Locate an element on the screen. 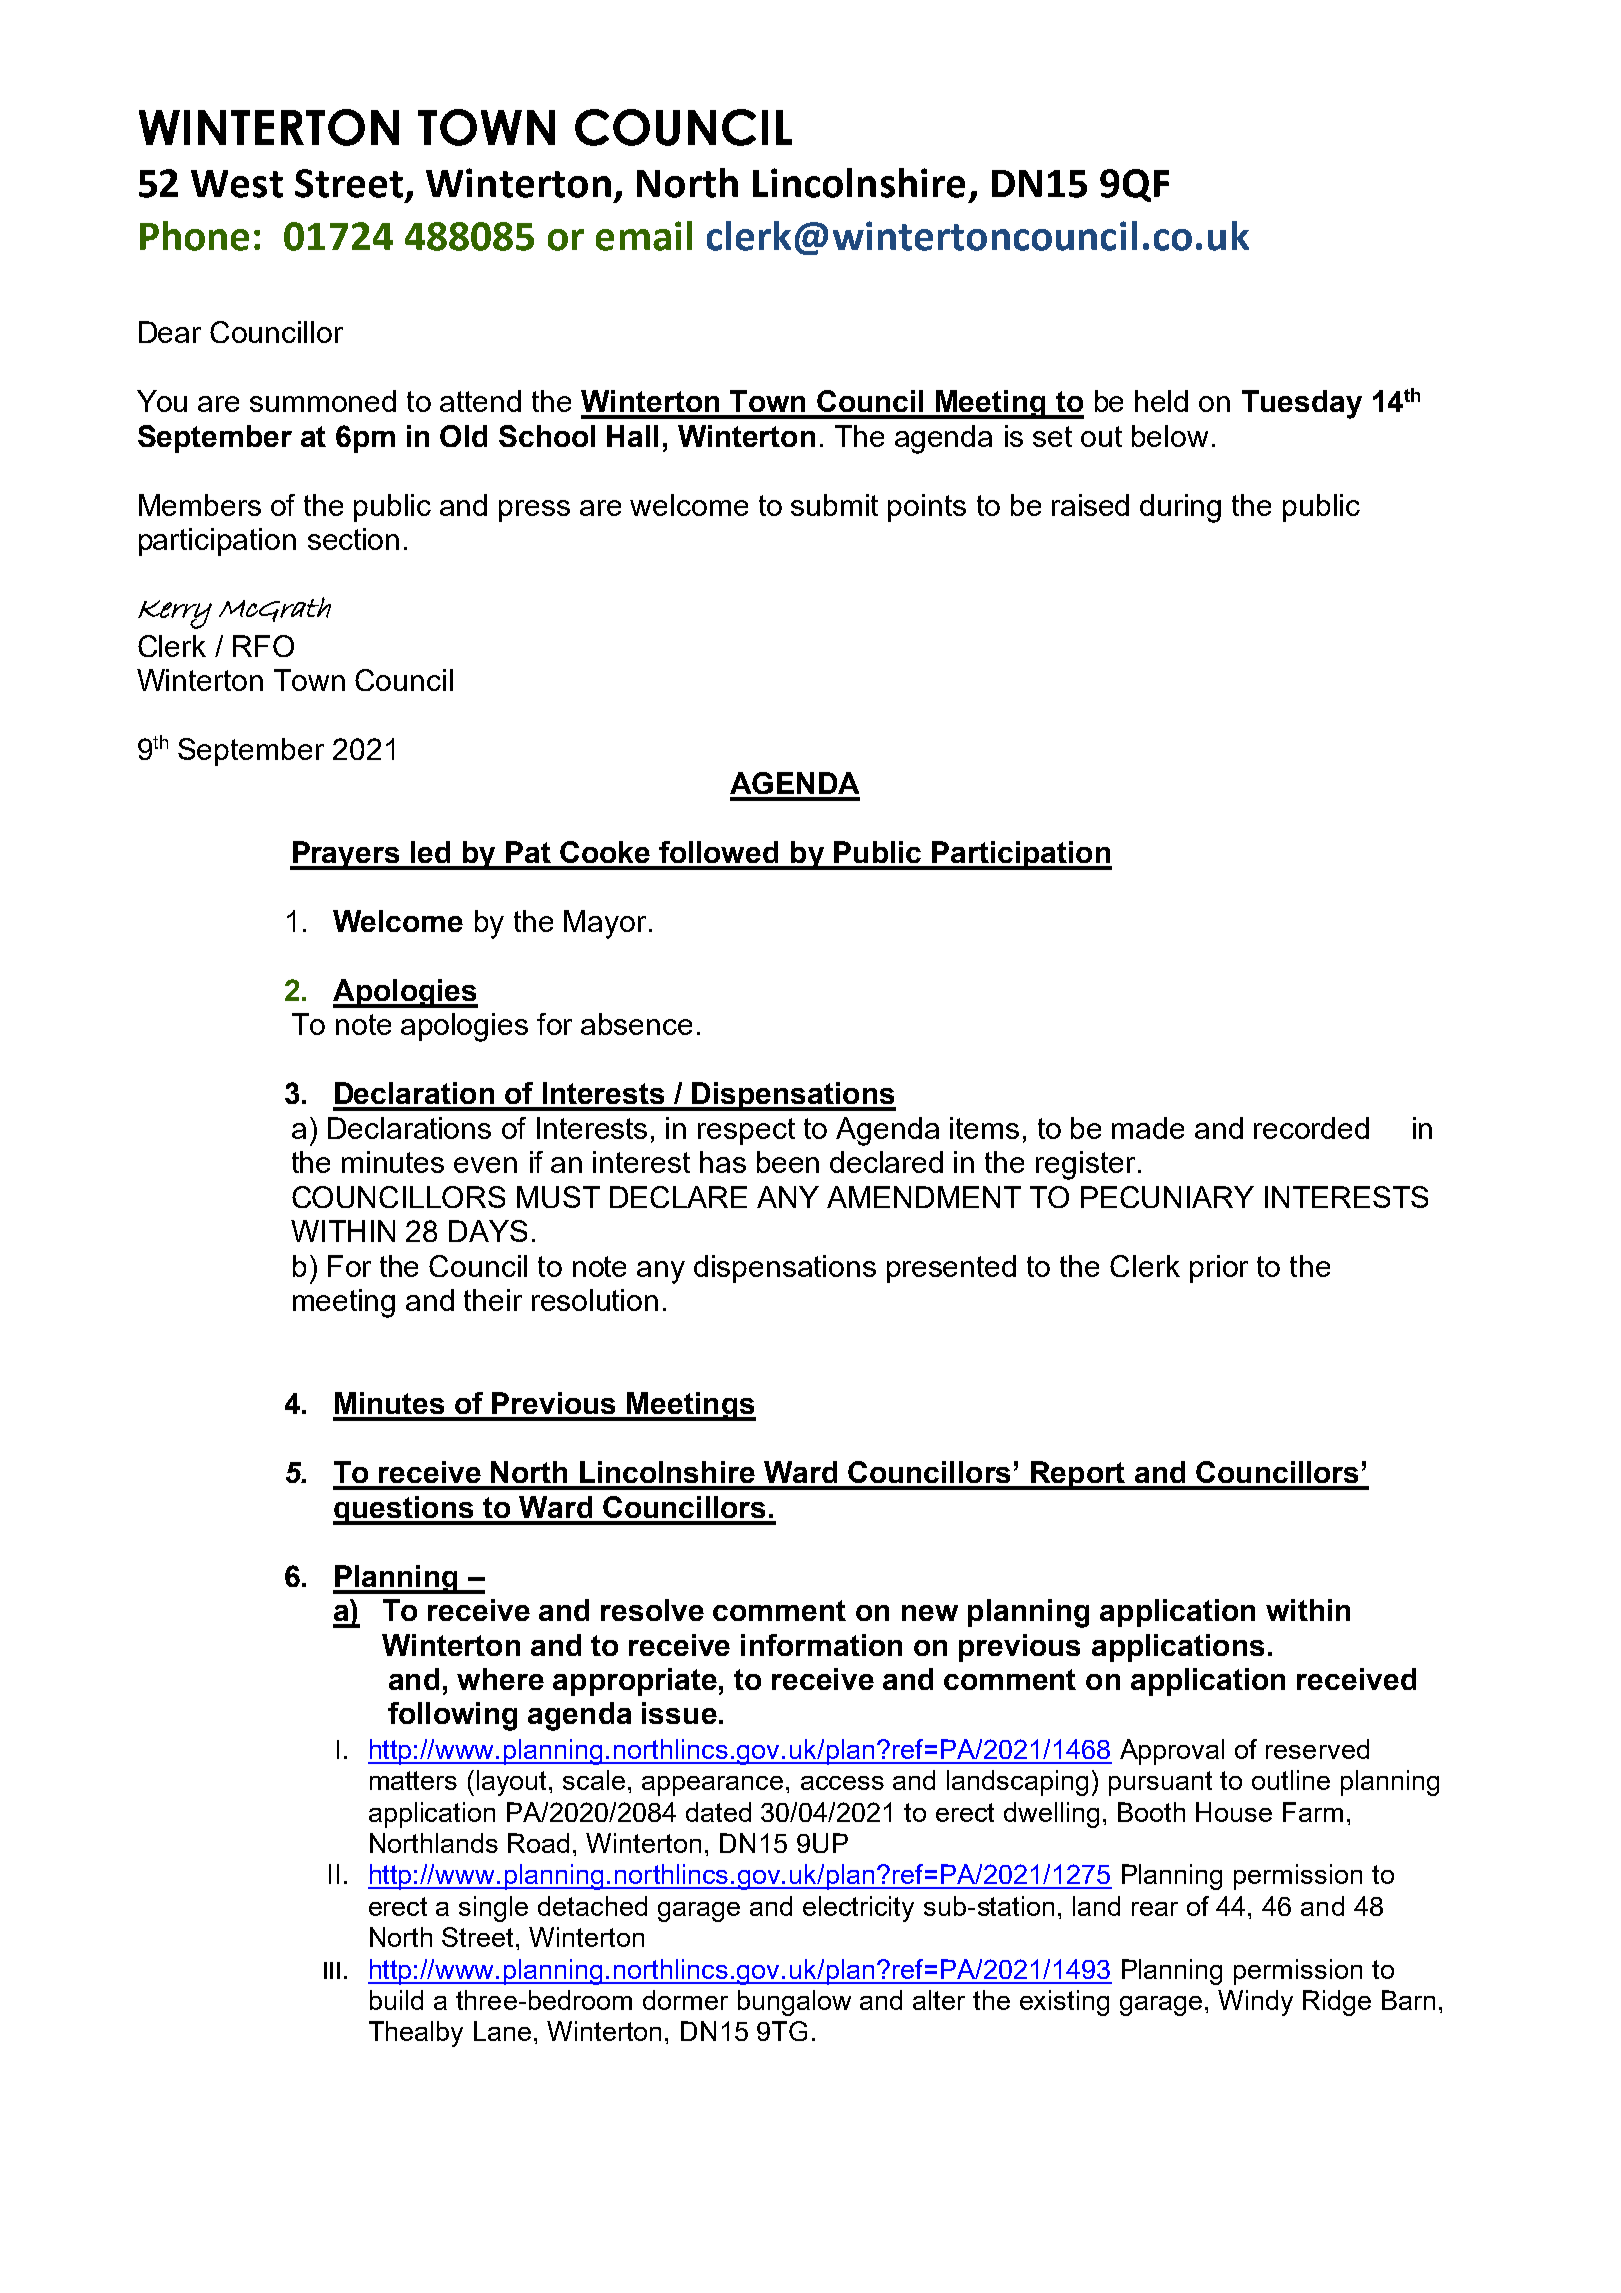 This screenshot has width=1621, height=2293. email is located at coordinates (644, 236).
